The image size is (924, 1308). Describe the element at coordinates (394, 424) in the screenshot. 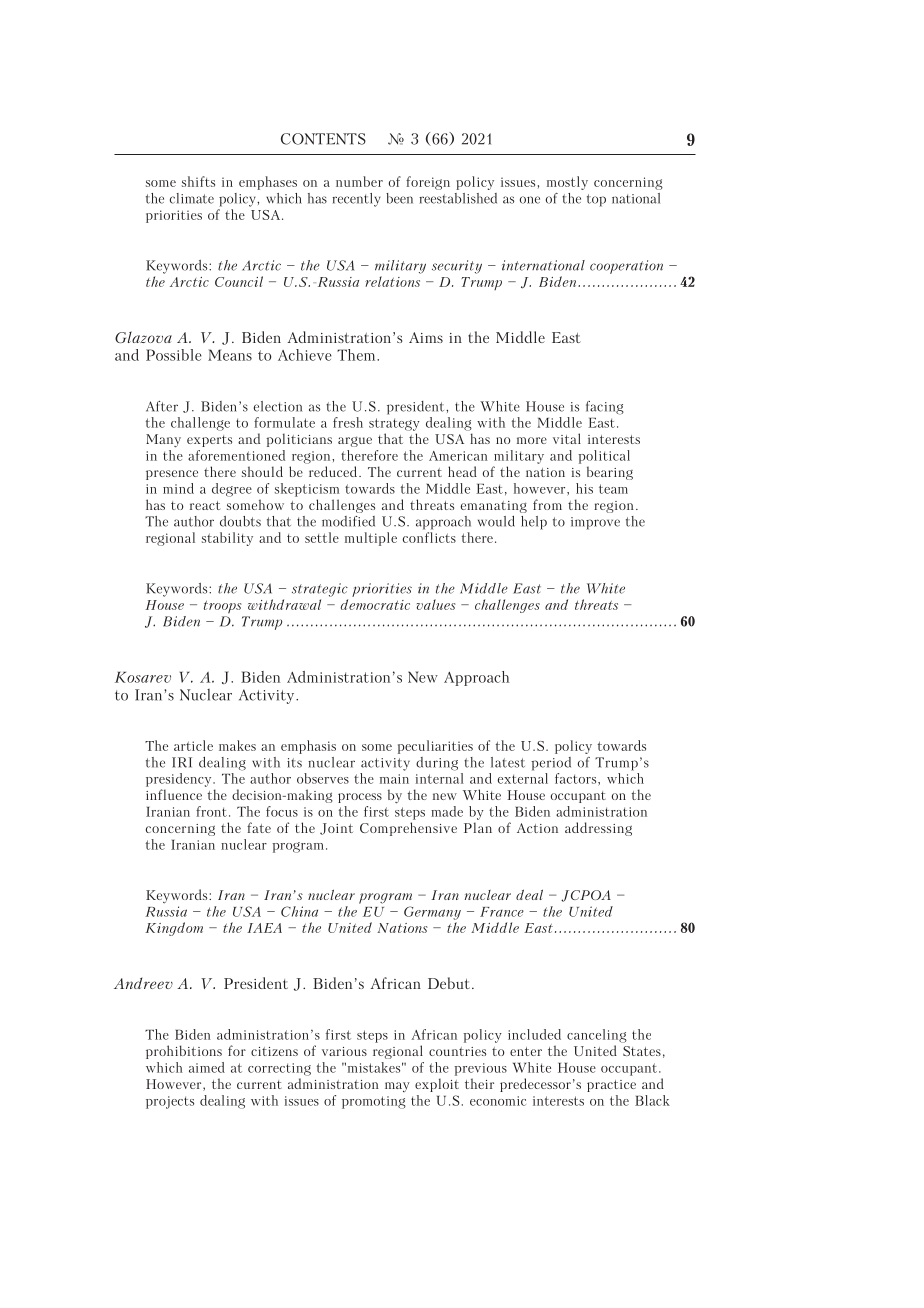

I see `strategy` at that location.
